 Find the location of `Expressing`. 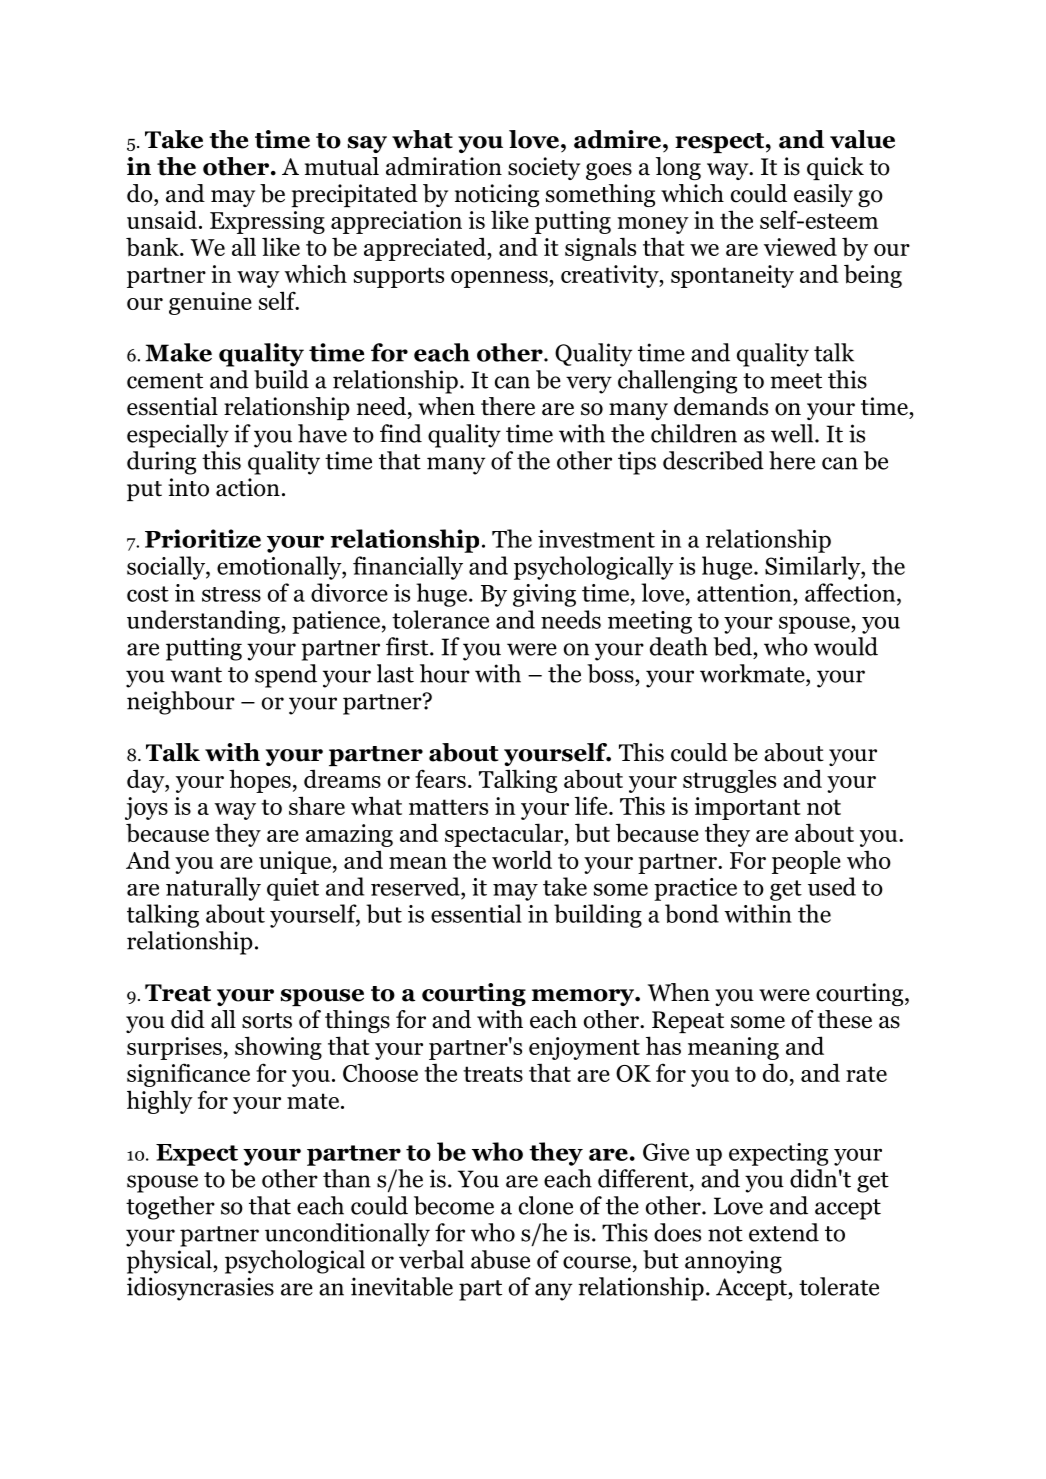

Expressing is located at coordinates (267, 222).
